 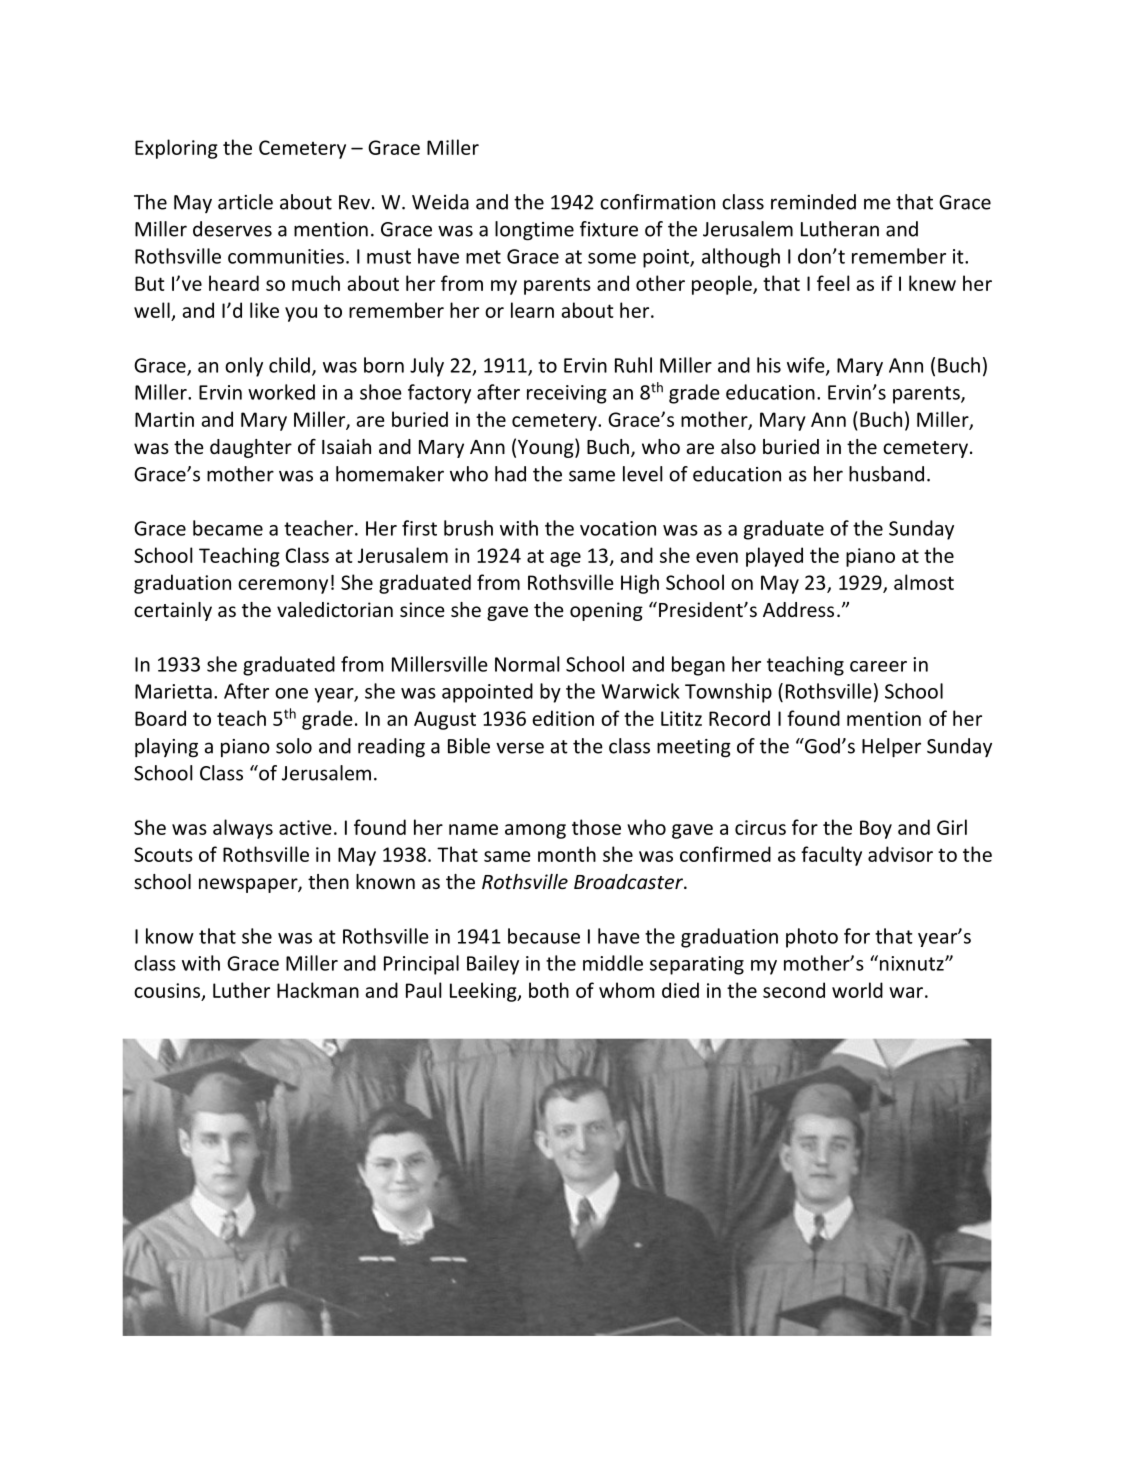 What do you see at coordinates (283, 586) in the screenshot?
I see `ceremony` at bounding box center [283, 586].
